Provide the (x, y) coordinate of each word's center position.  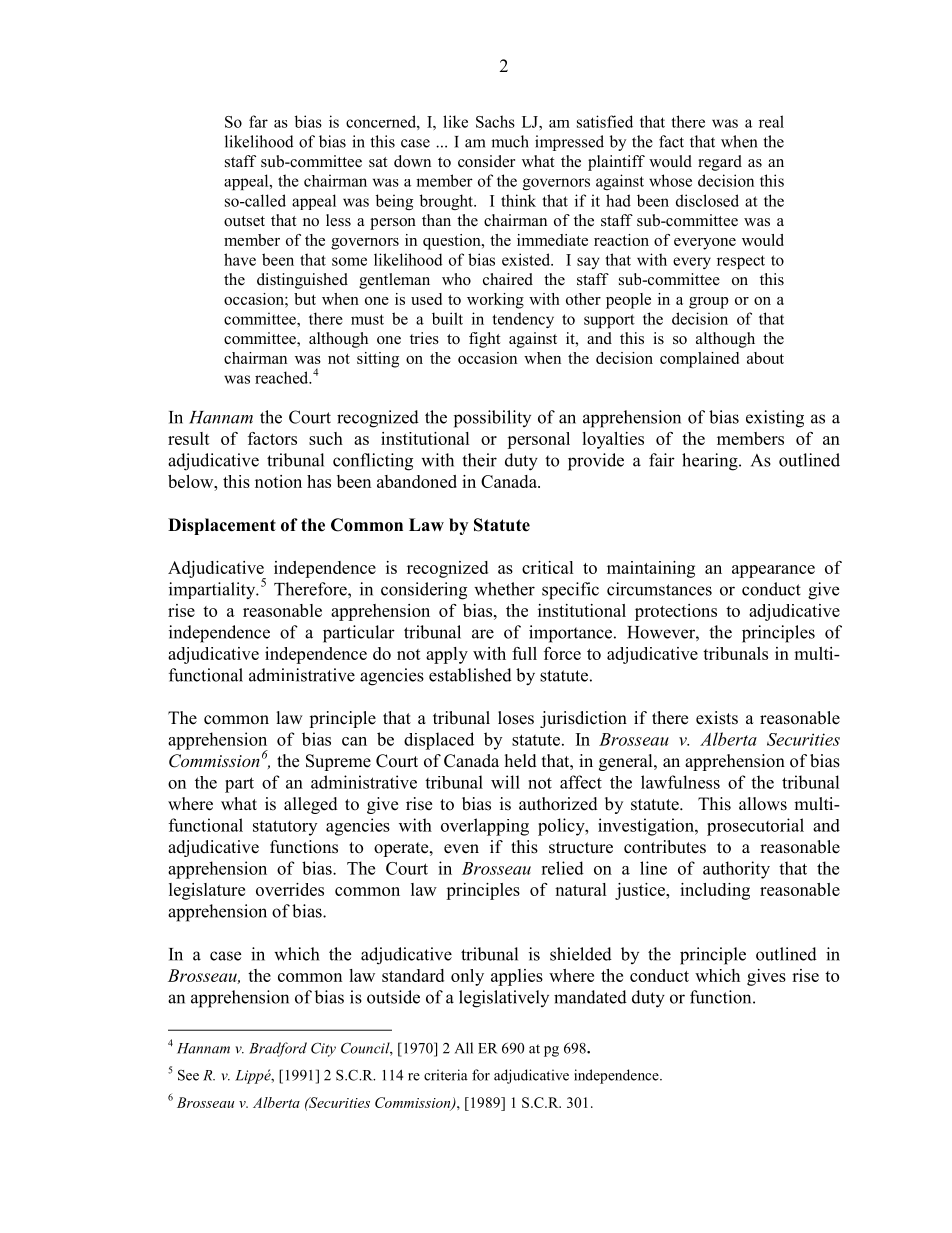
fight (484, 340)
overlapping (485, 827)
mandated (590, 997)
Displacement (222, 526)
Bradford (278, 1049)
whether (504, 589)
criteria (446, 1075)
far (258, 121)
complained (699, 360)
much (510, 141)
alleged (311, 805)
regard (720, 163)
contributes (665, 847)
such (326, 438)
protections (676, 612)
